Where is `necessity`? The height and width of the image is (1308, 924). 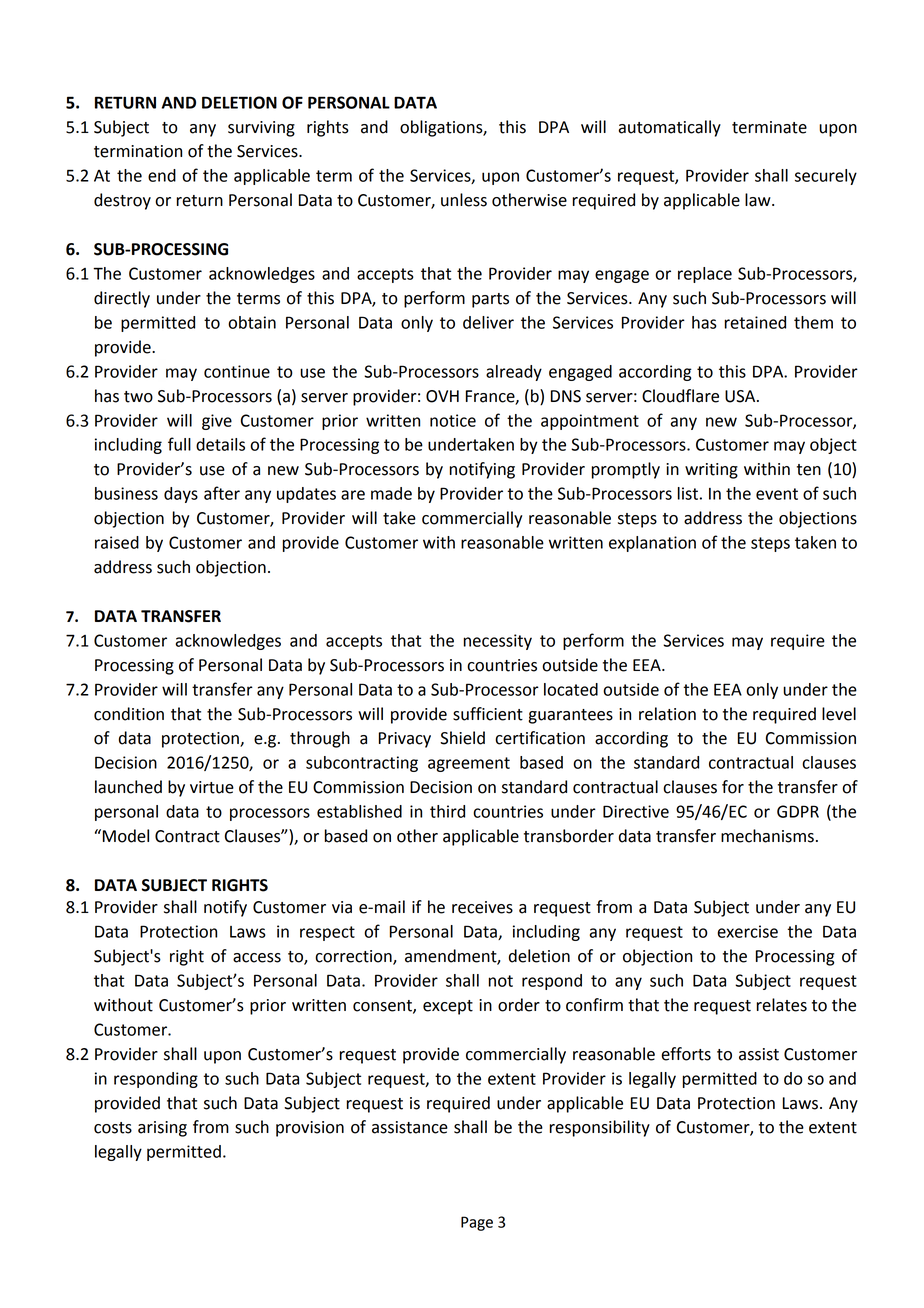 necessity is located at coordinates (498, 642).
